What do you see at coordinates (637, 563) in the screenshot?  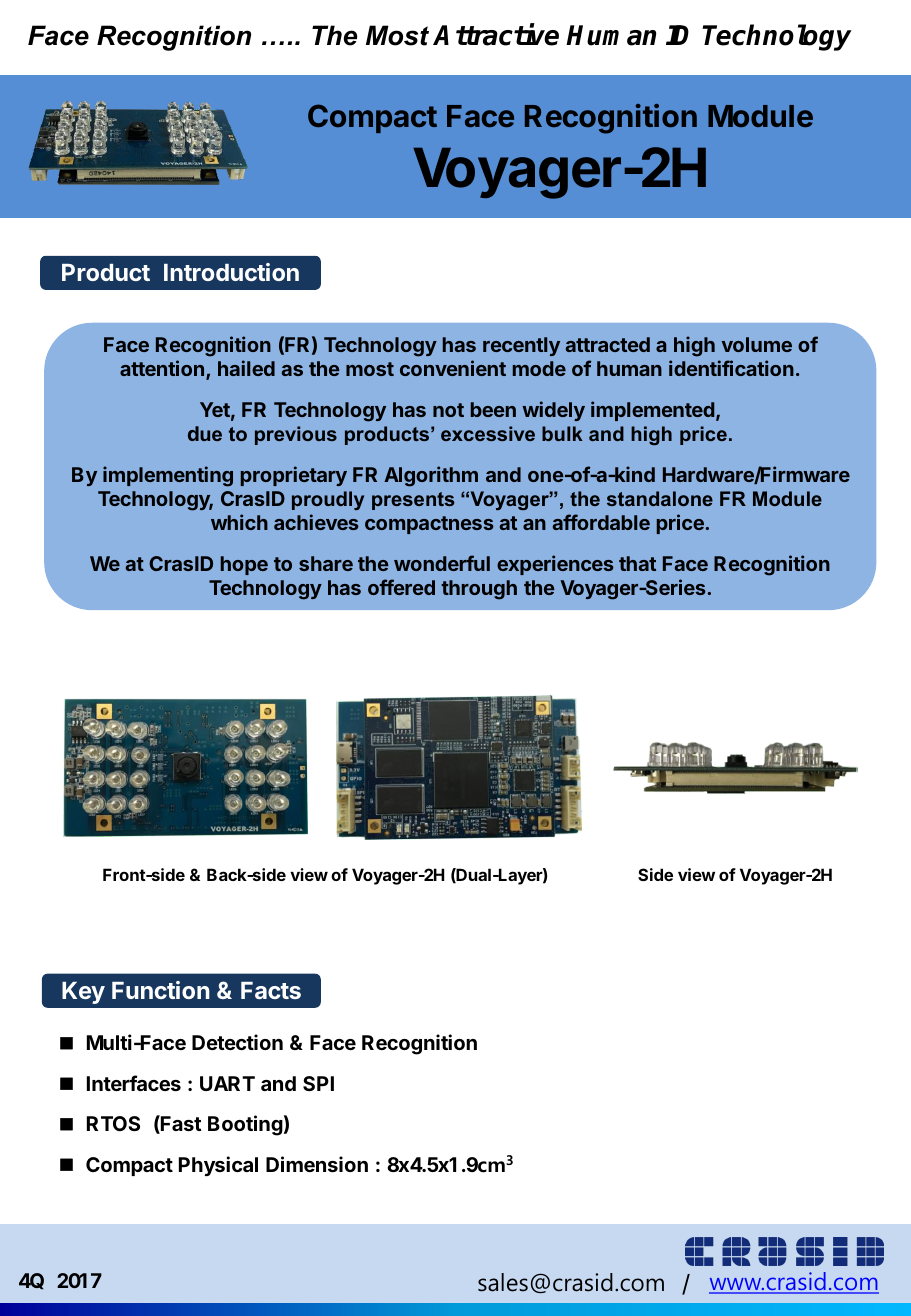 I see `that` at bounding box center [637, 563].
